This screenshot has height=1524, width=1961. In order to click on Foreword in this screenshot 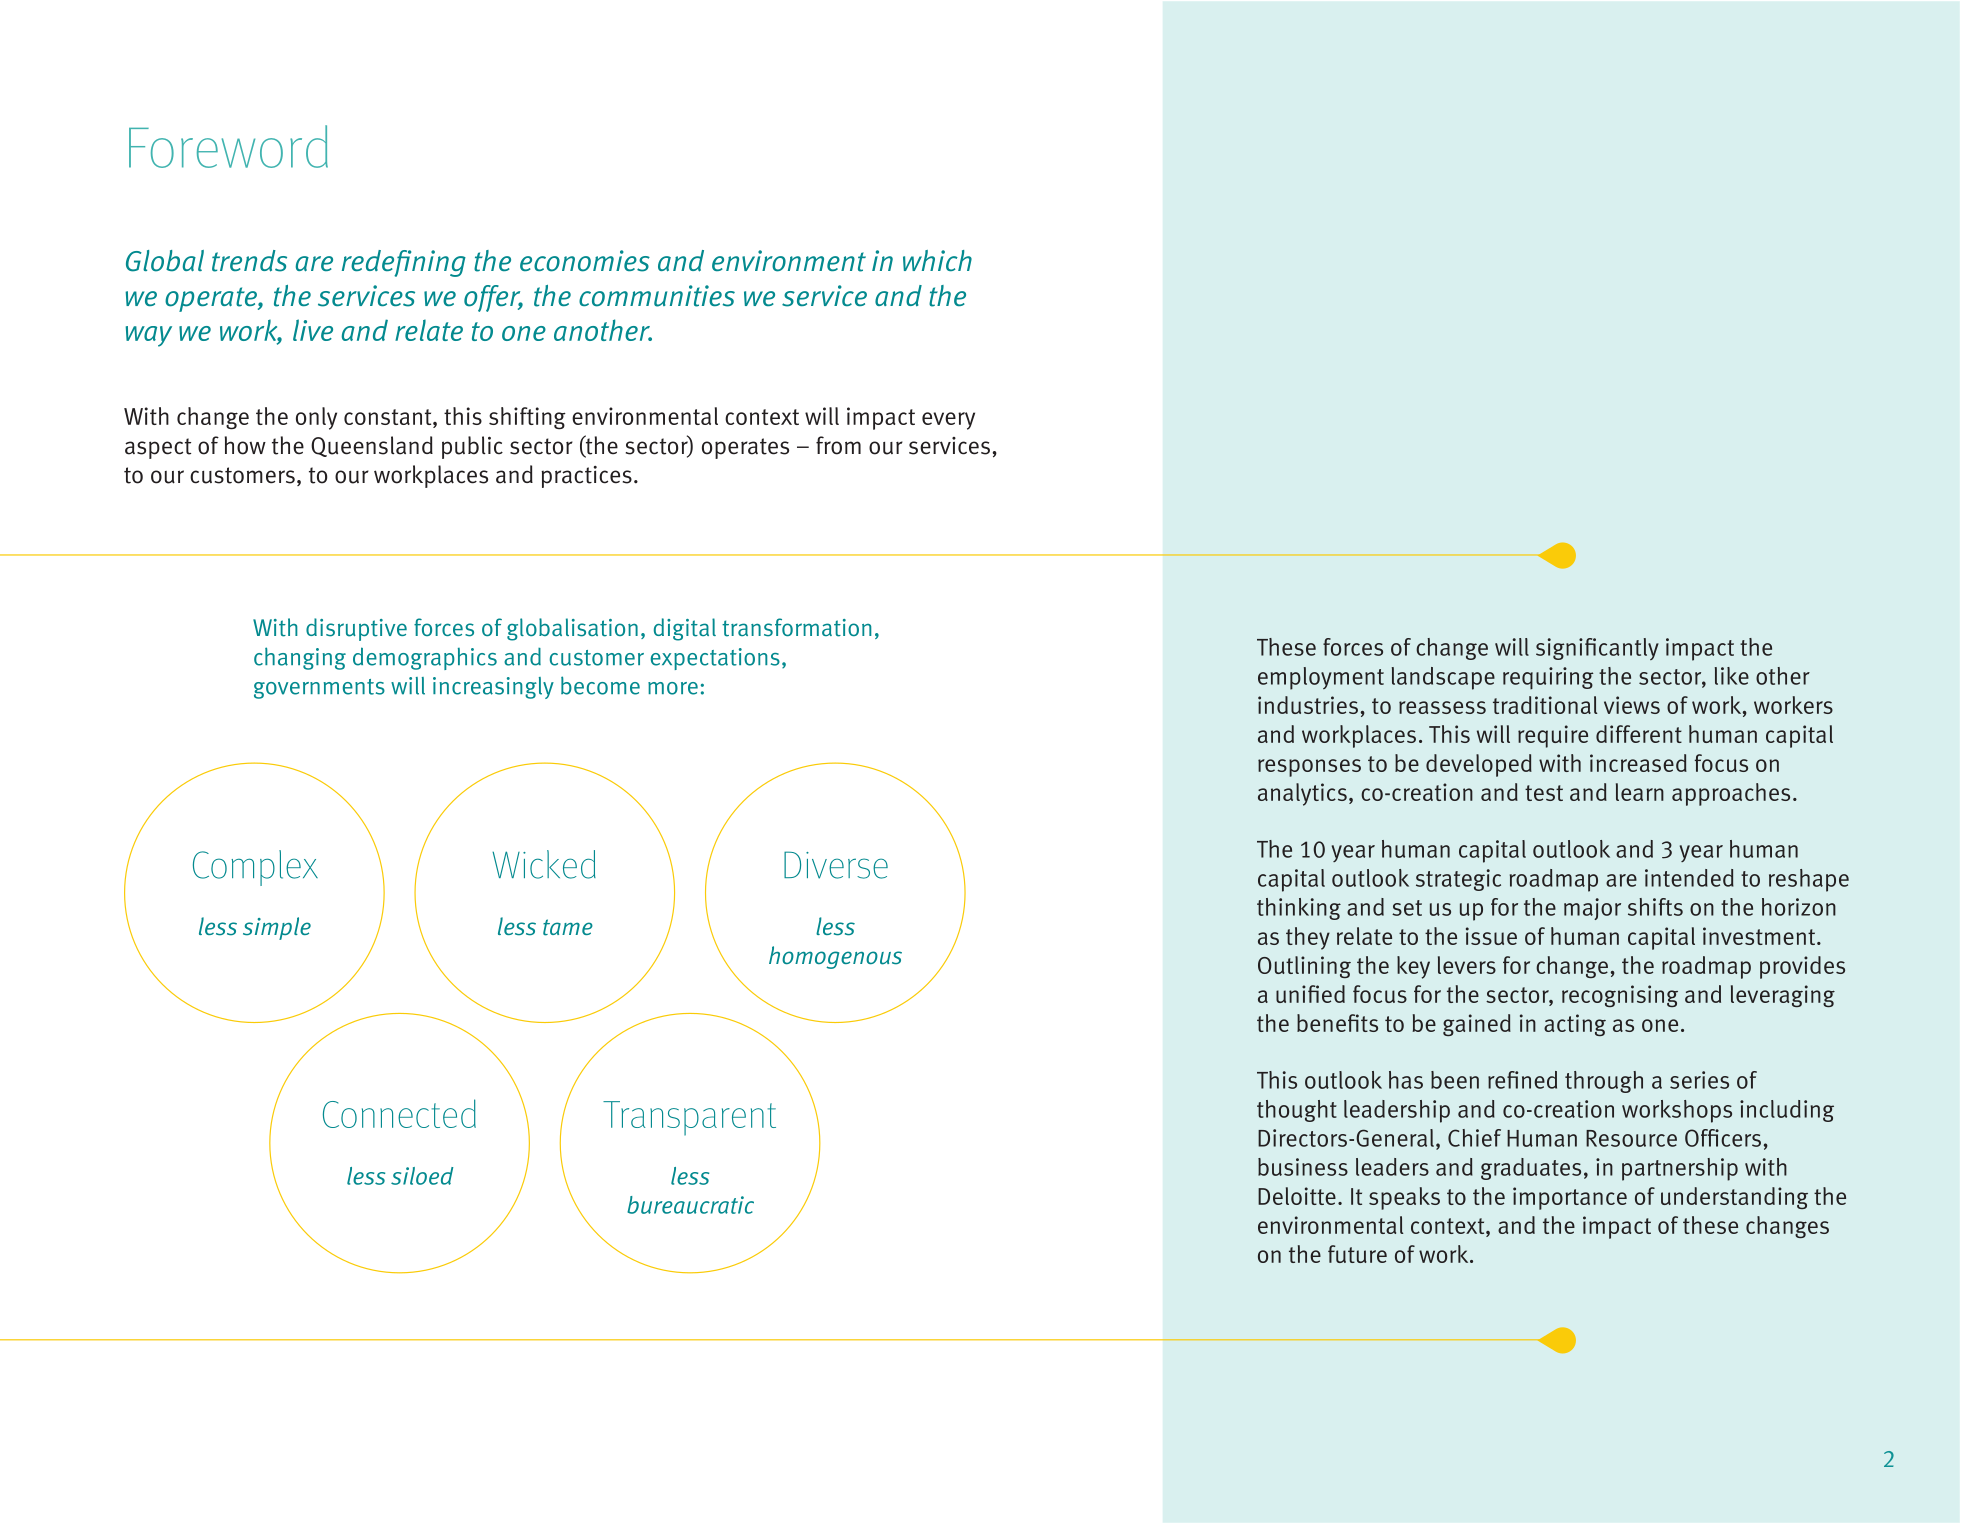, I will do `click(228, 146)`.
